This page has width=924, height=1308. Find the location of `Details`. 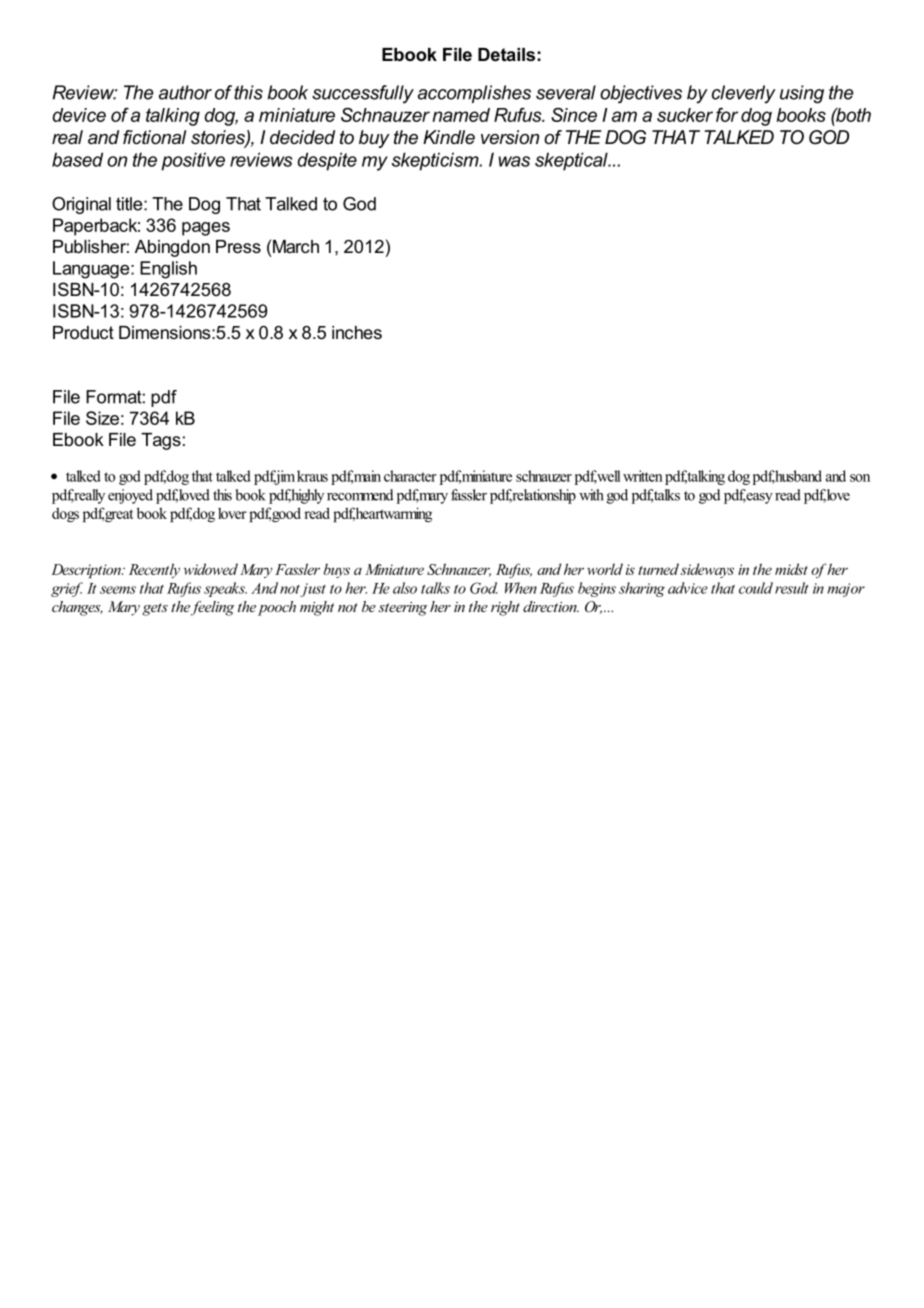

Details is located at coordinates (506, 54).
